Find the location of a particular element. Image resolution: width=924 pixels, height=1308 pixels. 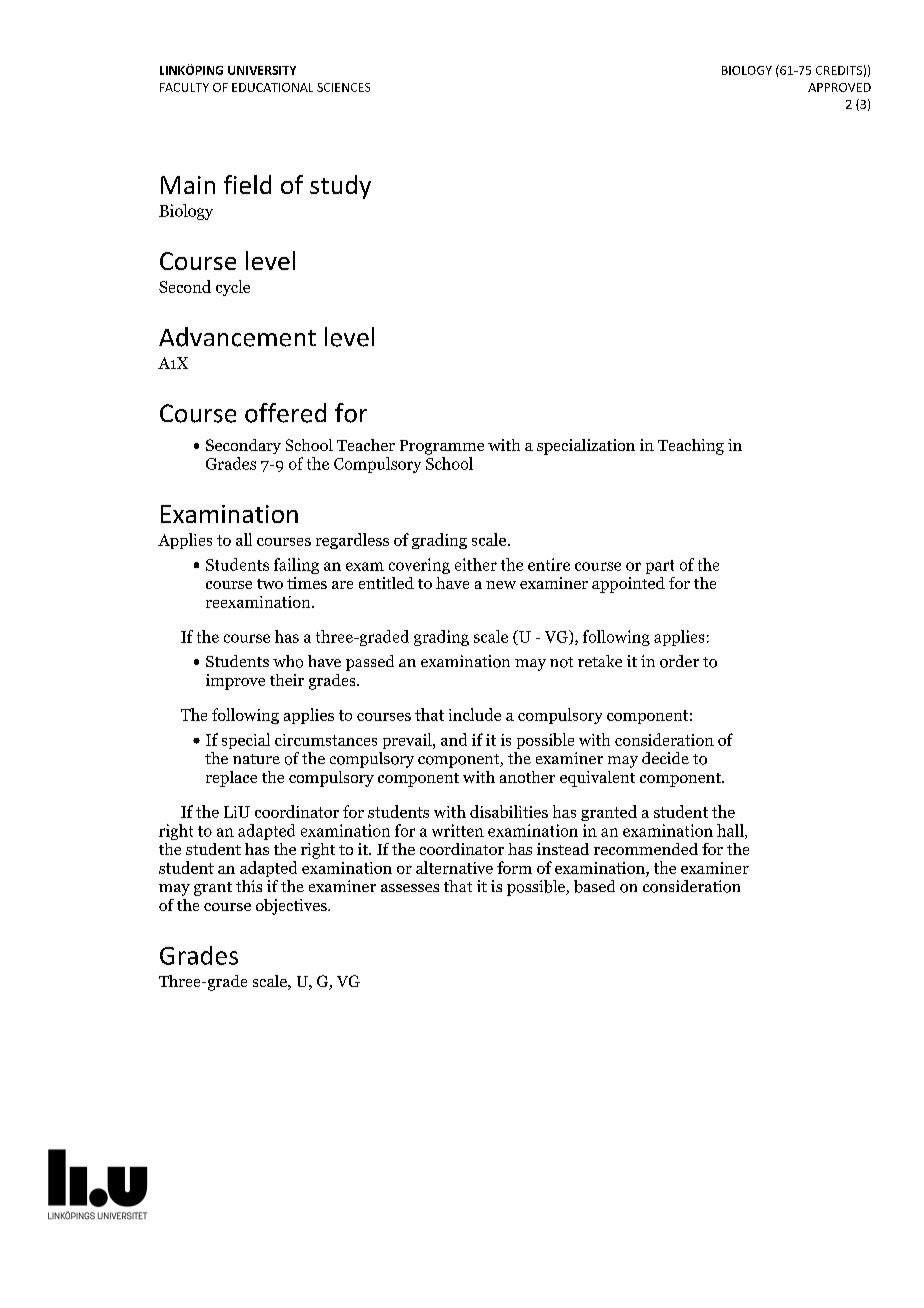

form is located at coordinates (514, 867).
